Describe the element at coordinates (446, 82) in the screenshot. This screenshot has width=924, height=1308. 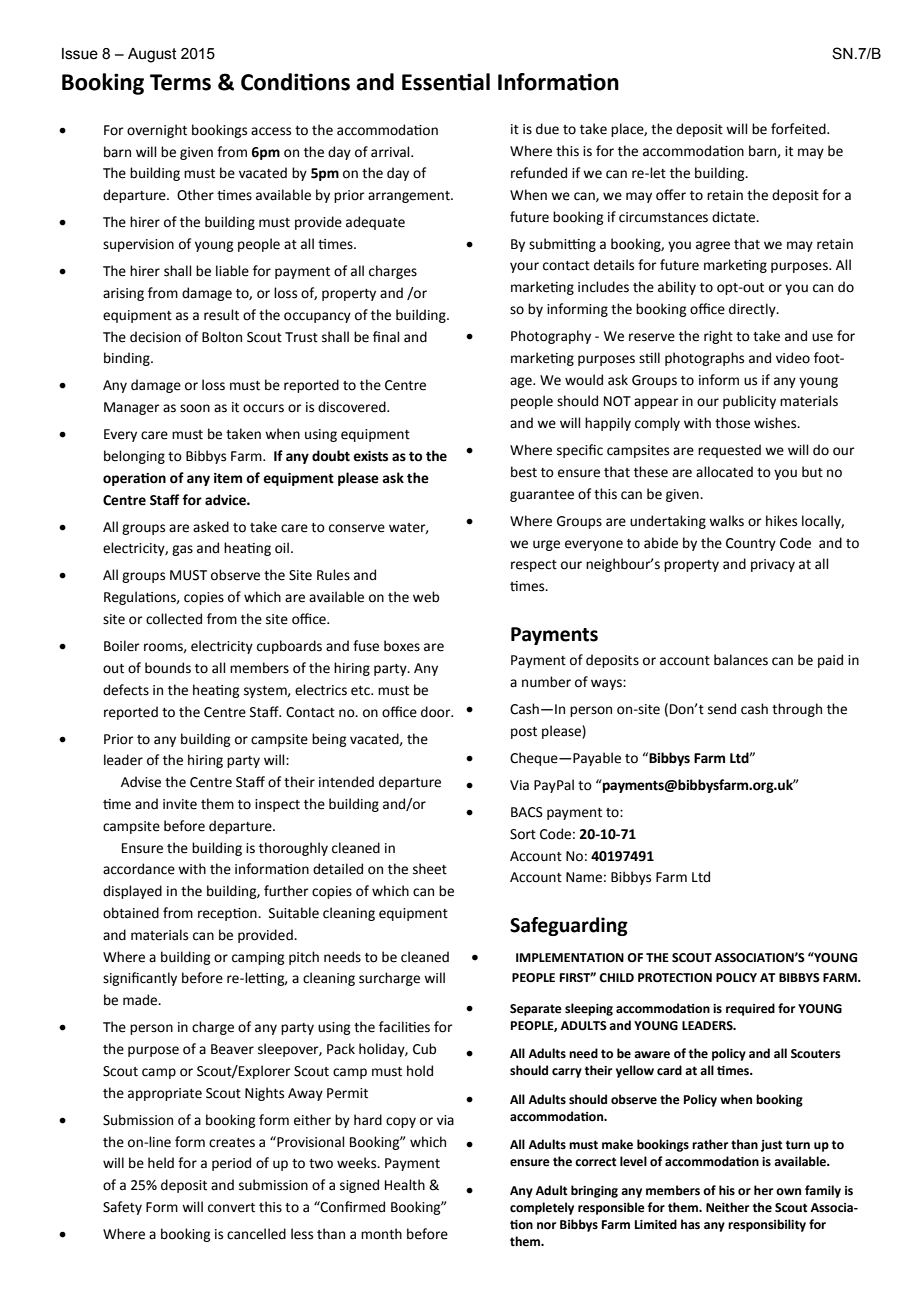
I see `Essential` at that location.
